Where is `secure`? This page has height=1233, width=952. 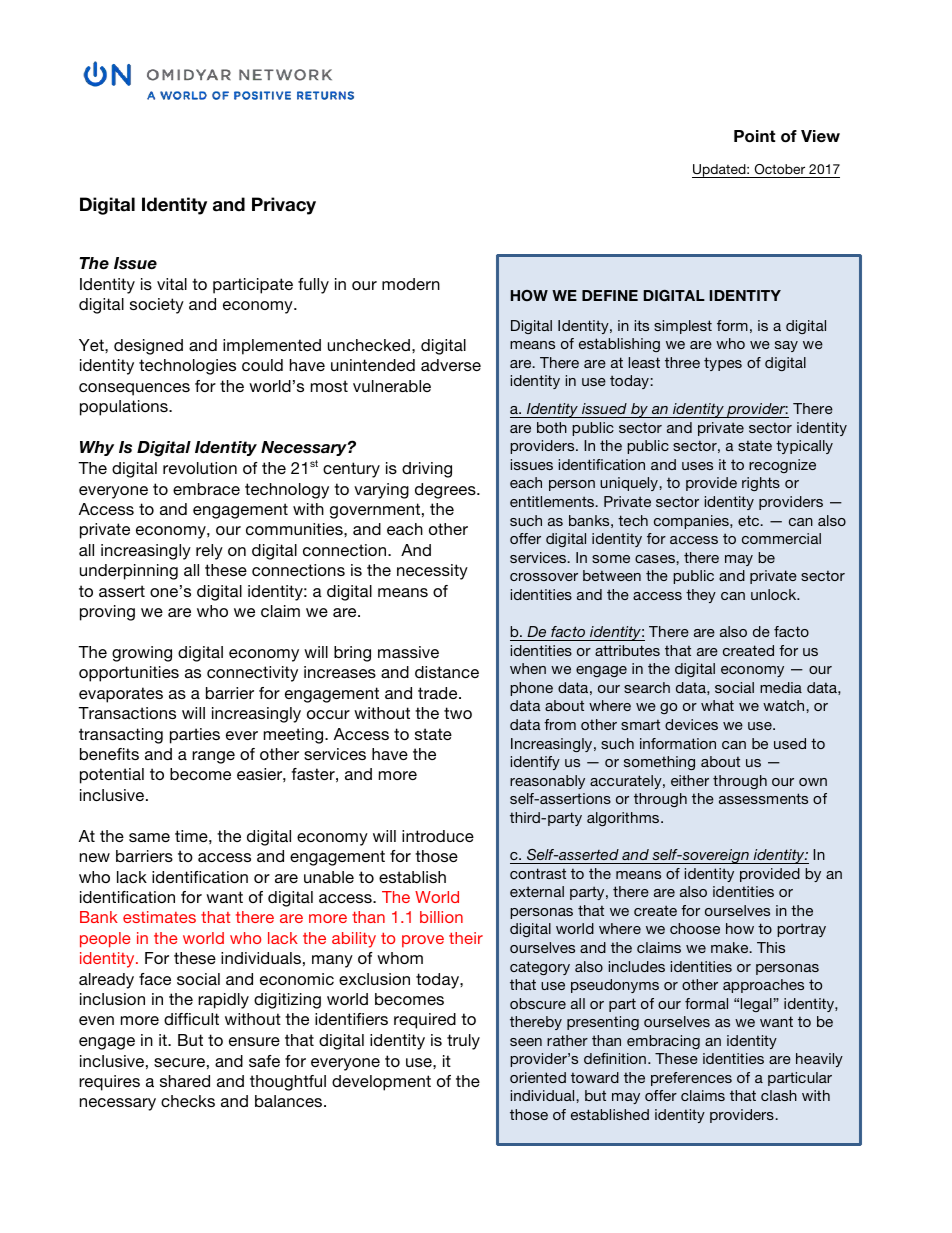
secure is located at coordinates (179, 1062).
